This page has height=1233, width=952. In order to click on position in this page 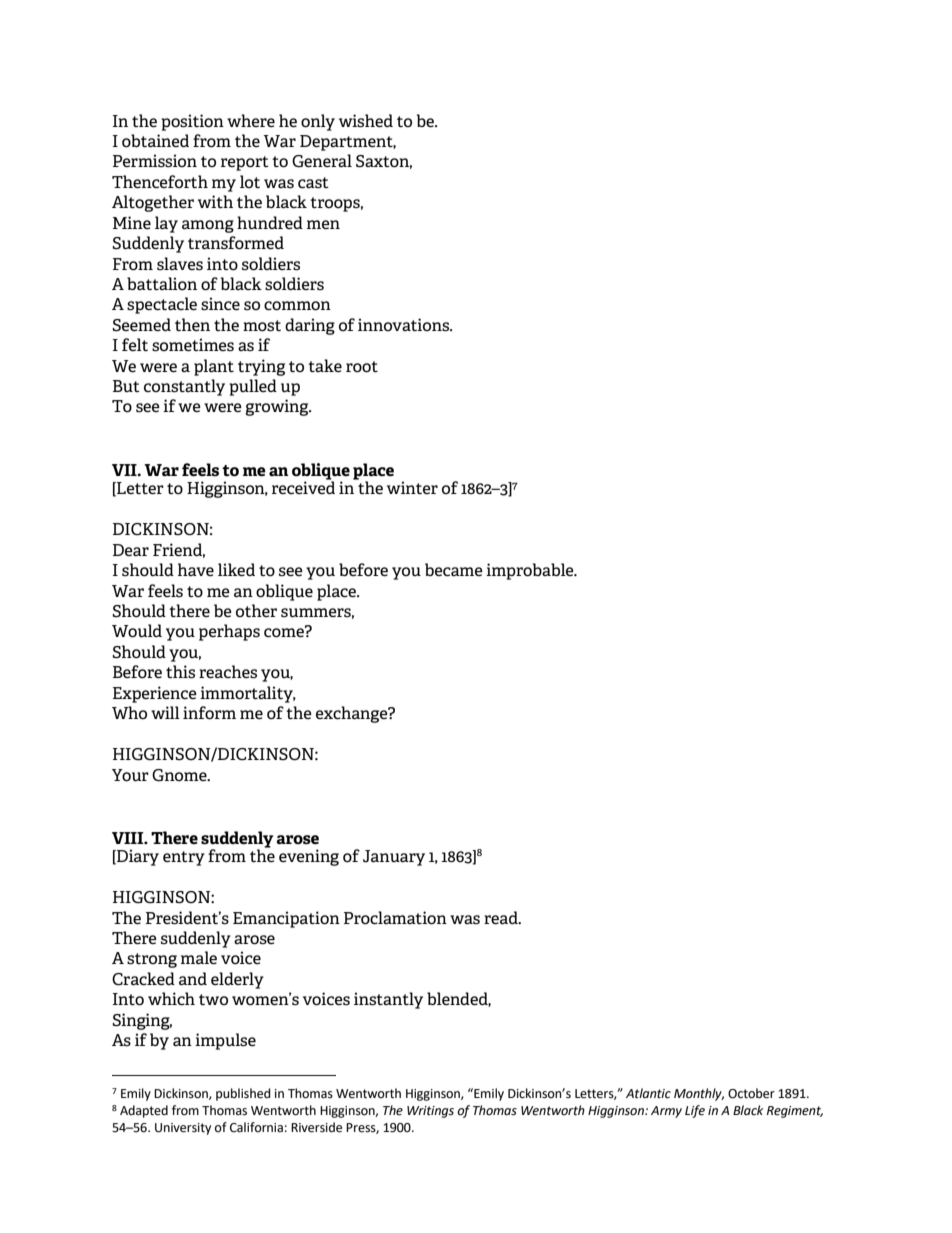, I will do `click(192, 122)`.
